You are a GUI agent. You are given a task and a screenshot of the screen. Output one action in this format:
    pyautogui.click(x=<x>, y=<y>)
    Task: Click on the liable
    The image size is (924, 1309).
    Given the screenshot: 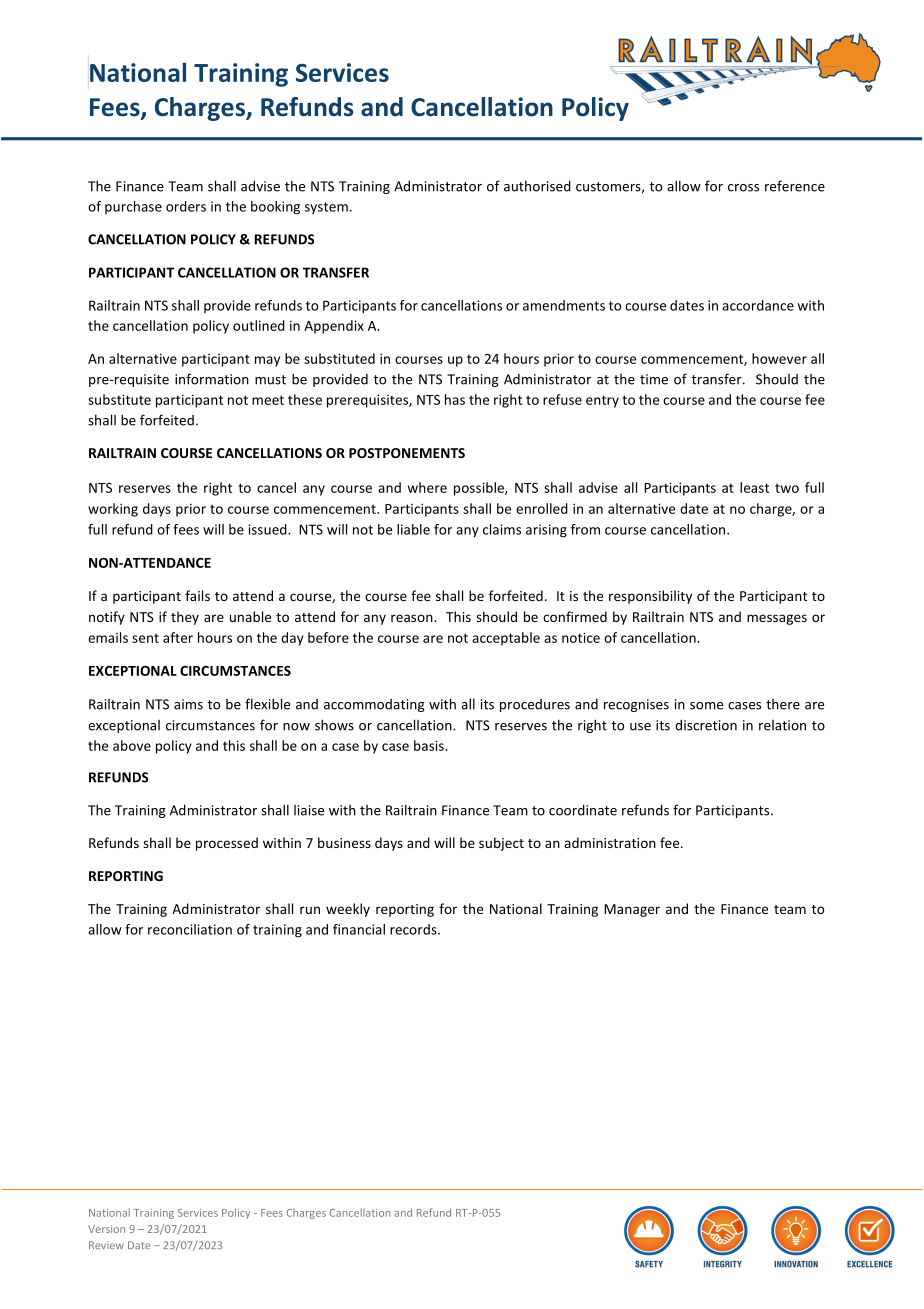 What is the action you would take?
    pyautogui.click(x=413, y=529)
